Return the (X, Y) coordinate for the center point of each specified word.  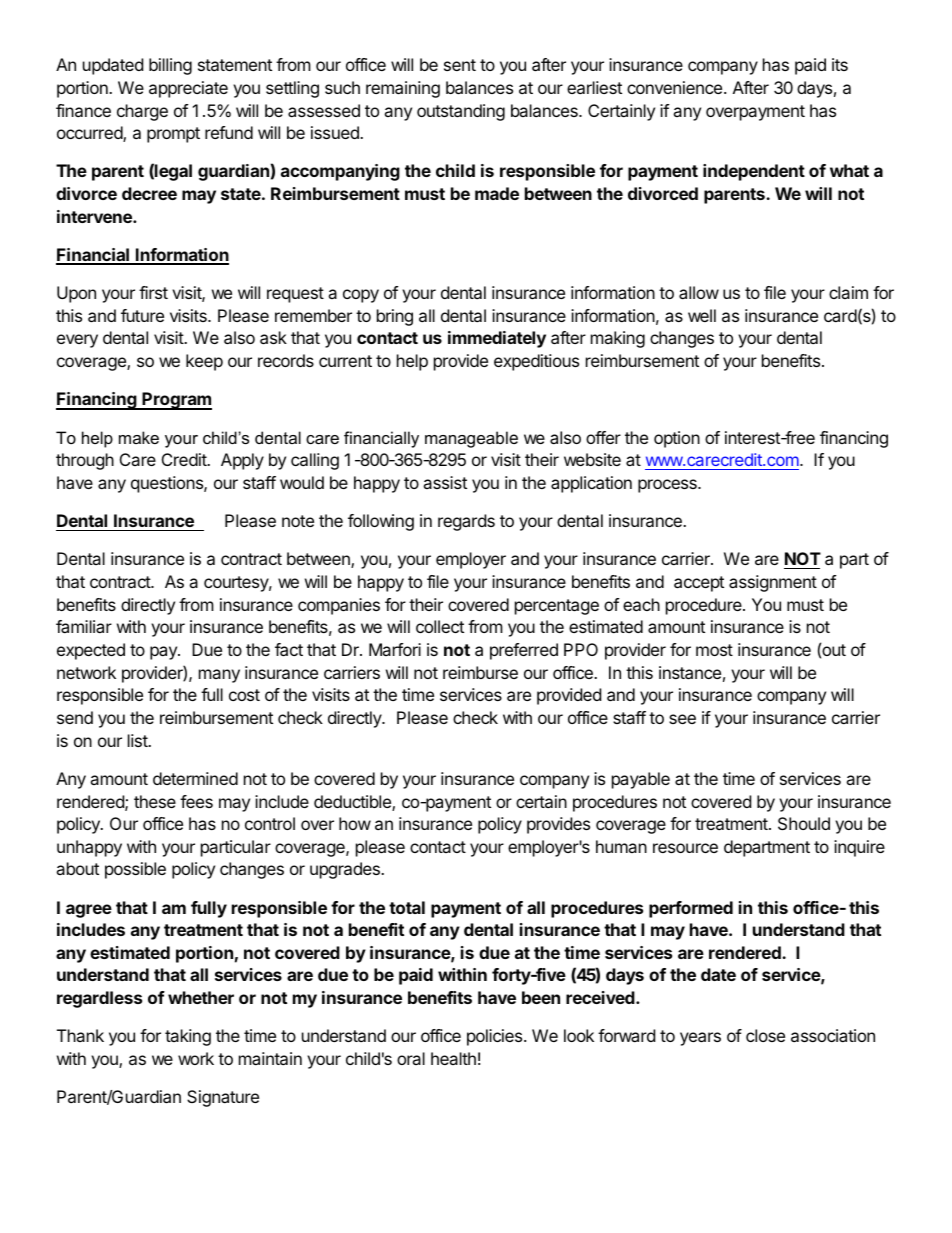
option (677, 439)
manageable (471, 439)
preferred (524, 651)
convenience (676, 87)
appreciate (188, 89)
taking (188, 1037)
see (682, 719)
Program (176, 401)
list (138, 740)
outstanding (461, 112)
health (453, 1058)
